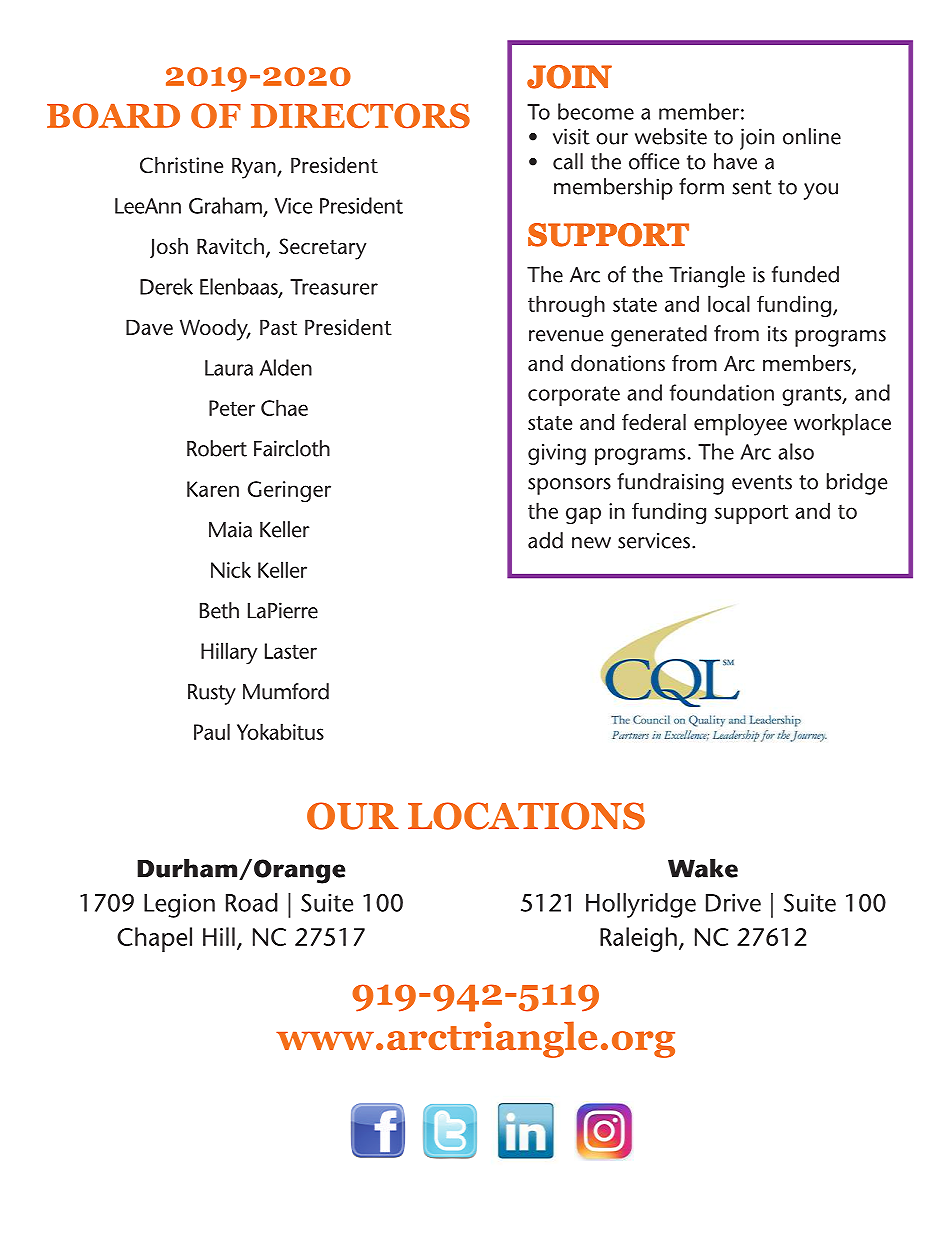 This screenshot has height=1233, width=952. Describe the element at coordinates (638, 939) in the screenshot. I see `Raleigh` at that location.
